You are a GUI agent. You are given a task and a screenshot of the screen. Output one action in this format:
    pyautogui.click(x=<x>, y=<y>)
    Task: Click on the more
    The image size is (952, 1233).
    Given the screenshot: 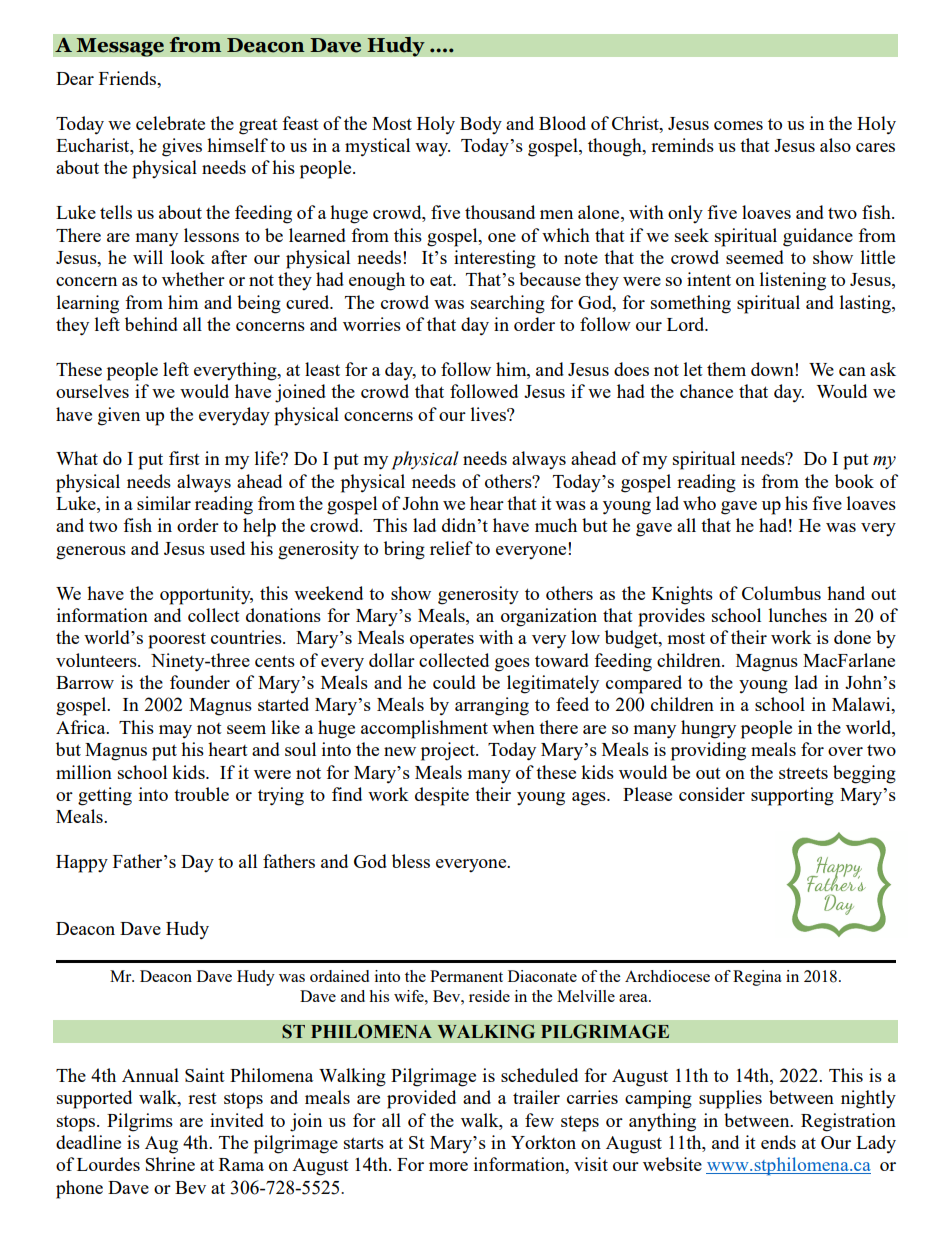 What is the action you would take?
    pyautogui.click(x=448, y=1166)
